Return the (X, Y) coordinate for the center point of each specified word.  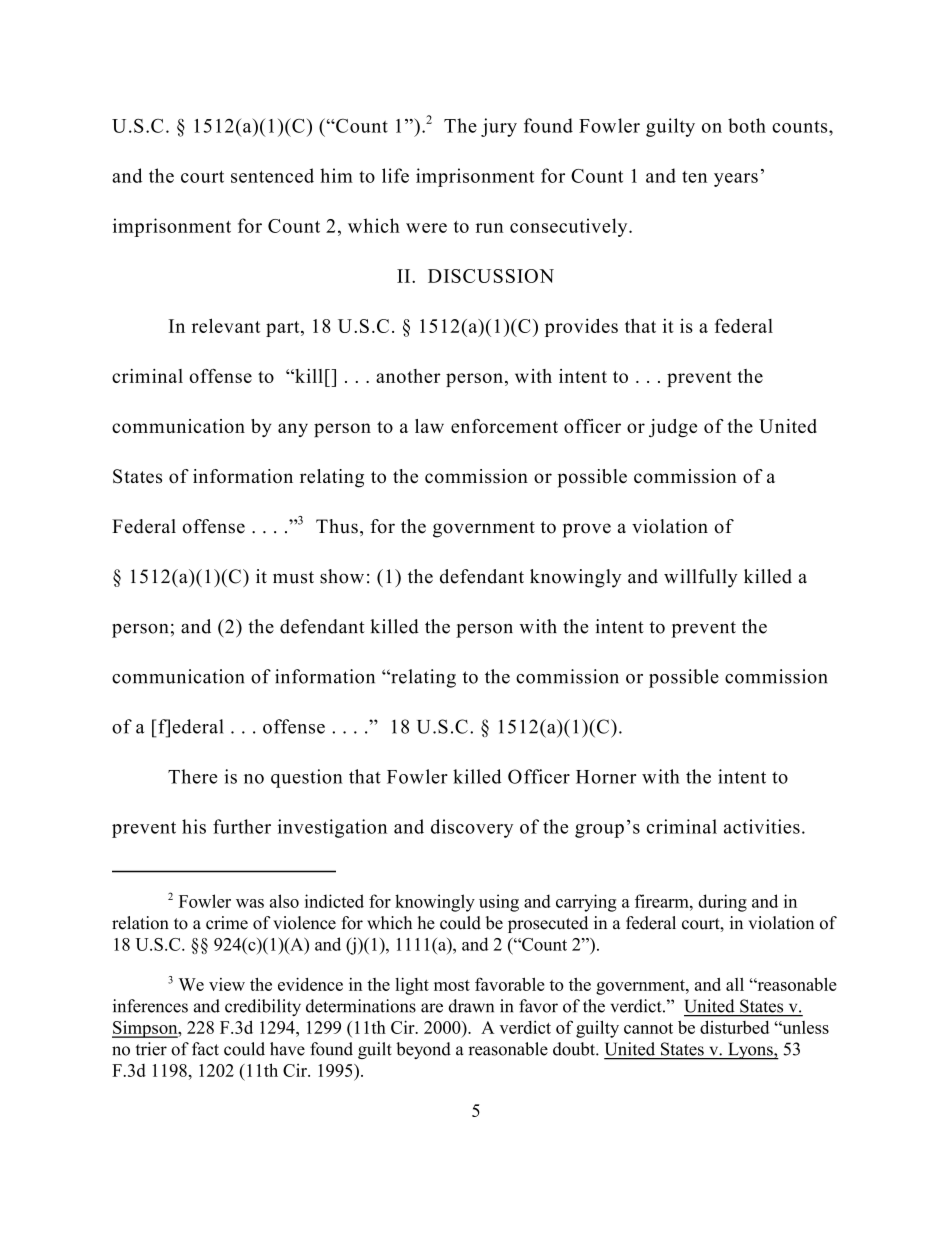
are (432, 1008)
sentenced (272, 175)
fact (205, 1049)
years (736, 180)
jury (499, 127)
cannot (648, 1028)
